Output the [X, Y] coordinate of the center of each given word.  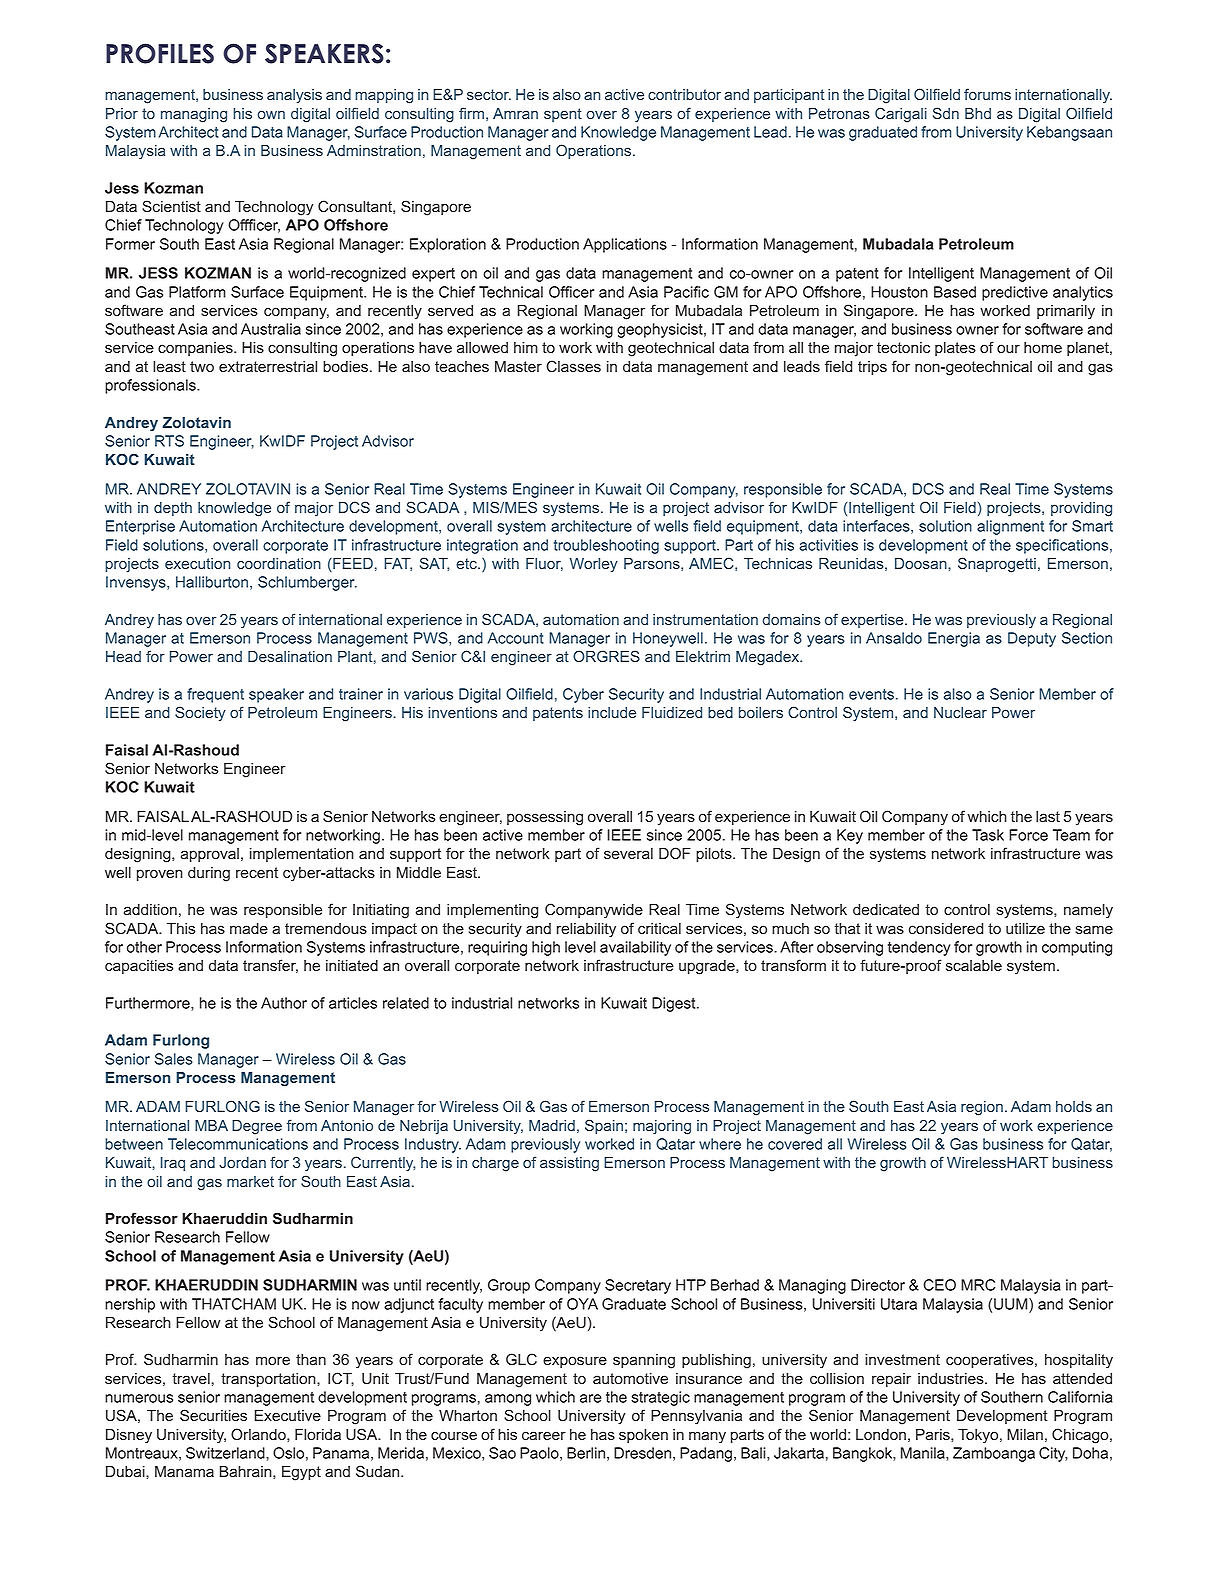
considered [946, 929]
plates [955, 349]
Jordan [242, 1162]
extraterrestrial [268, 367]
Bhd [978, 113]
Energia [954, 639]
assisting [569, 1164]
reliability [586, 930]
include [612, 712]
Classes [573, 366]
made [249, 929]
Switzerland [226, 1453]
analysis [294, 96]
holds [1074, 1106]
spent [563, 115]
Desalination [290, 656]
